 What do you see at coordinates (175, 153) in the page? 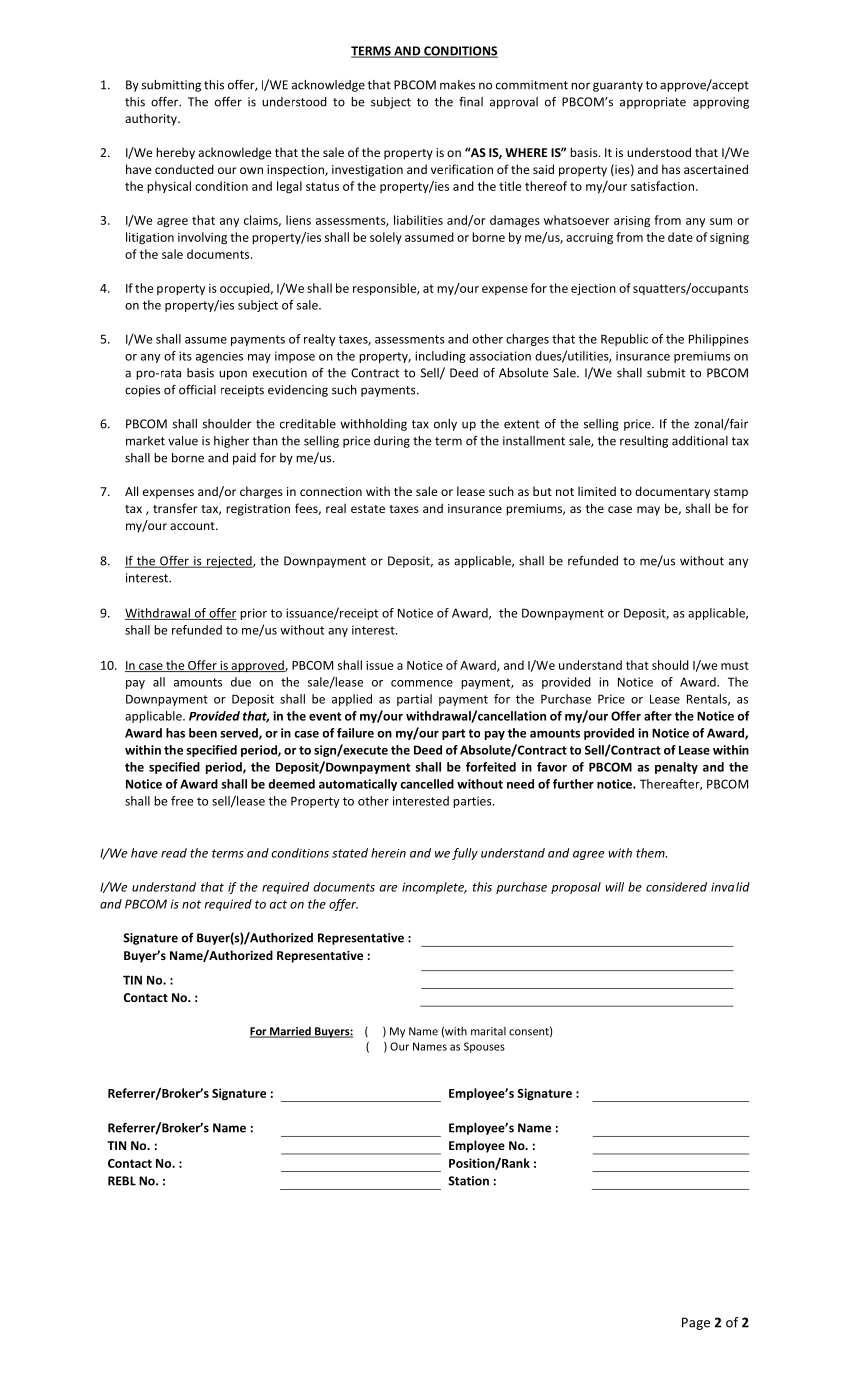
I see `hereby` at bounding box center [175, 153].
